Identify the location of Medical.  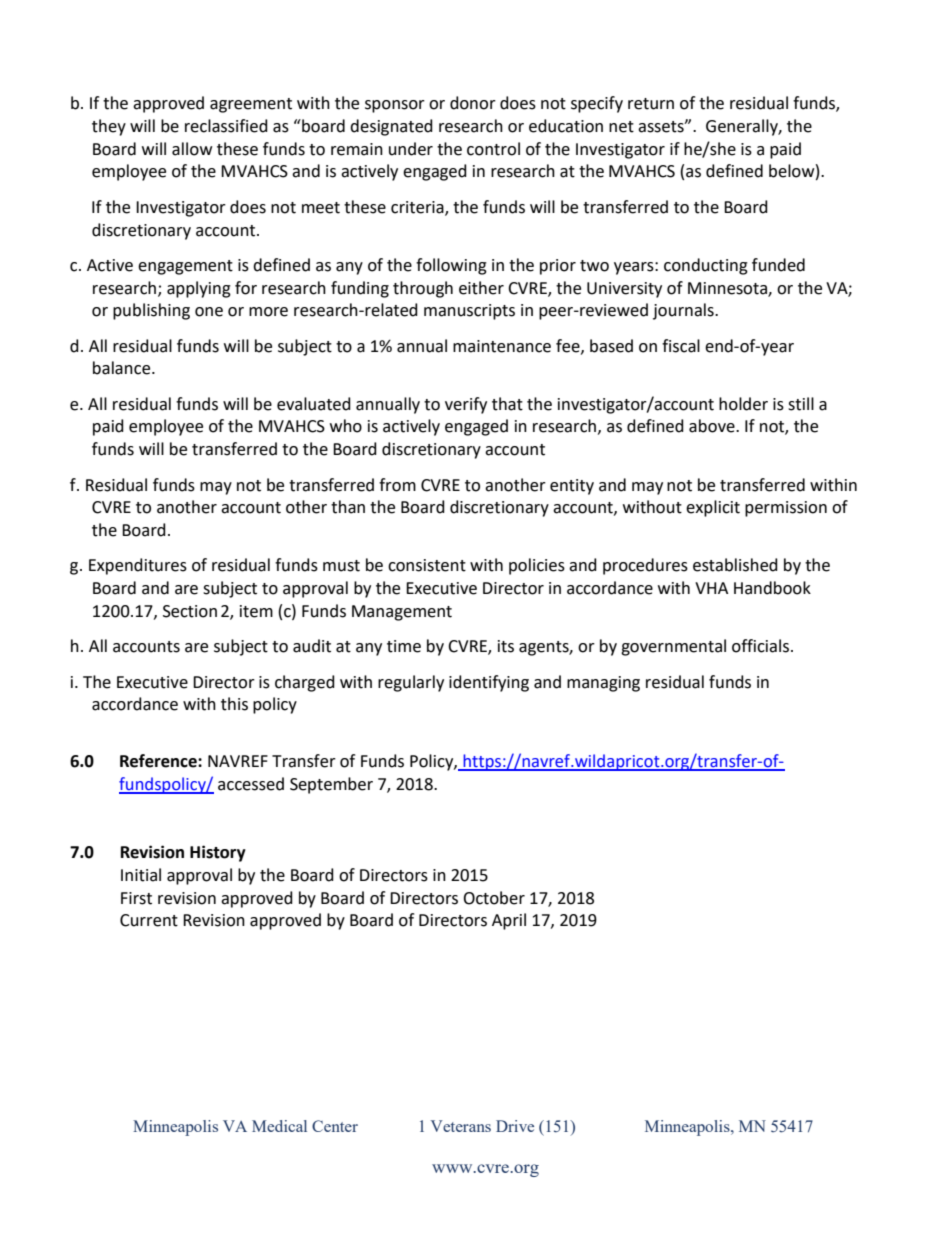
(279, 1126).
